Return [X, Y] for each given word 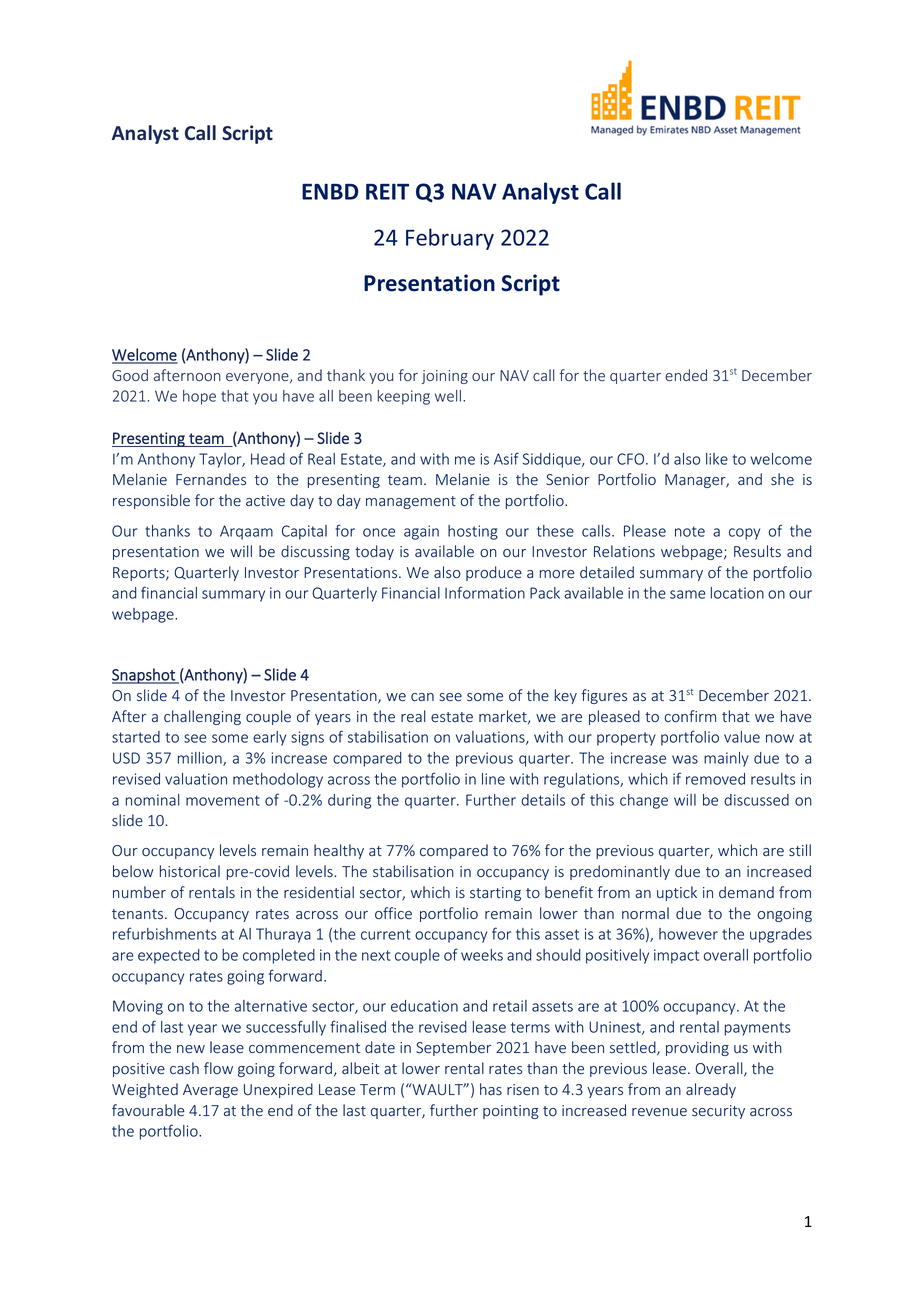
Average [210, 1091]
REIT [387, 191]
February [450, 239]
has [491, 1089]
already [711, 1090]
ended [686, 375]
